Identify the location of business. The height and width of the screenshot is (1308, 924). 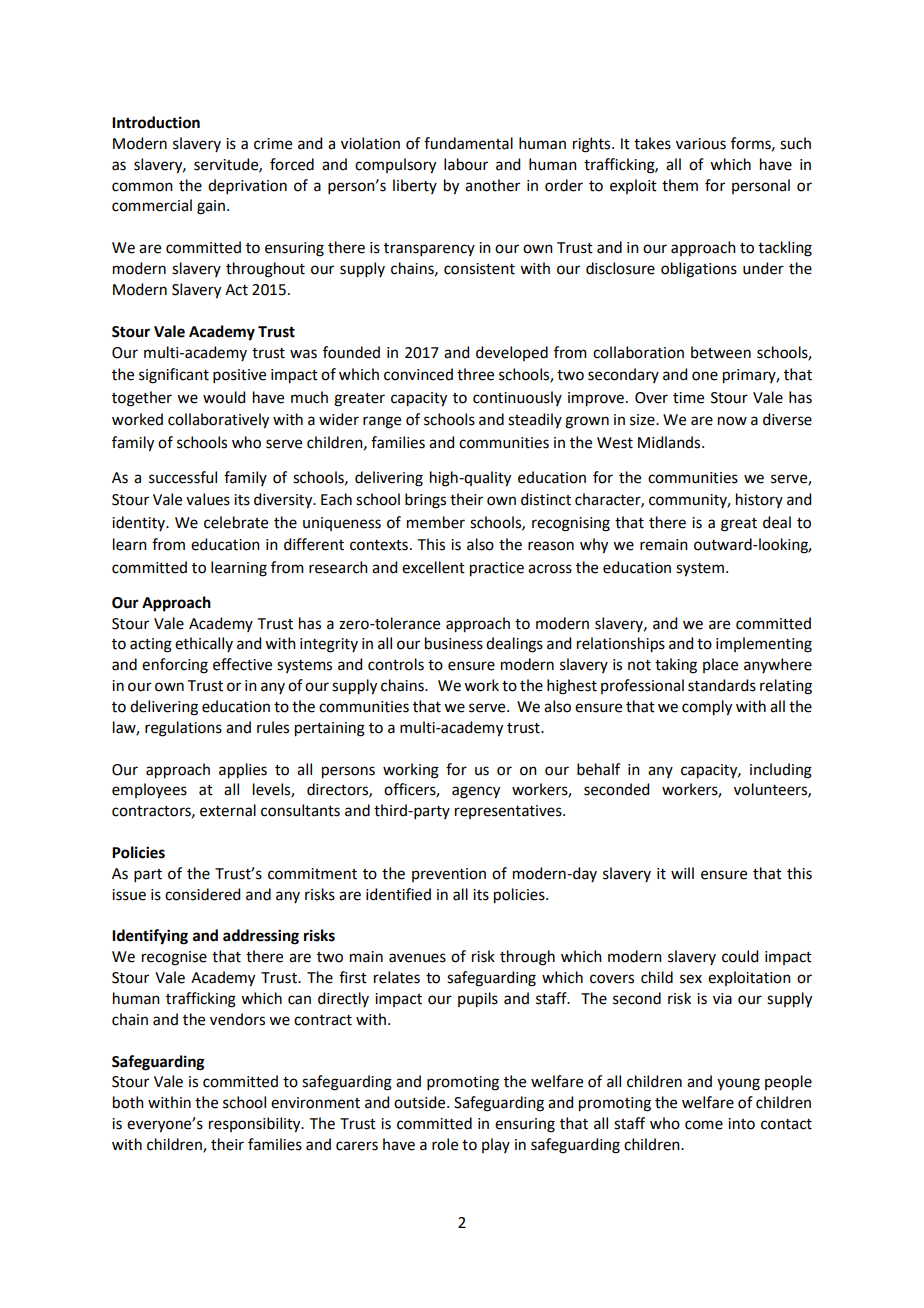
(454, 643).
